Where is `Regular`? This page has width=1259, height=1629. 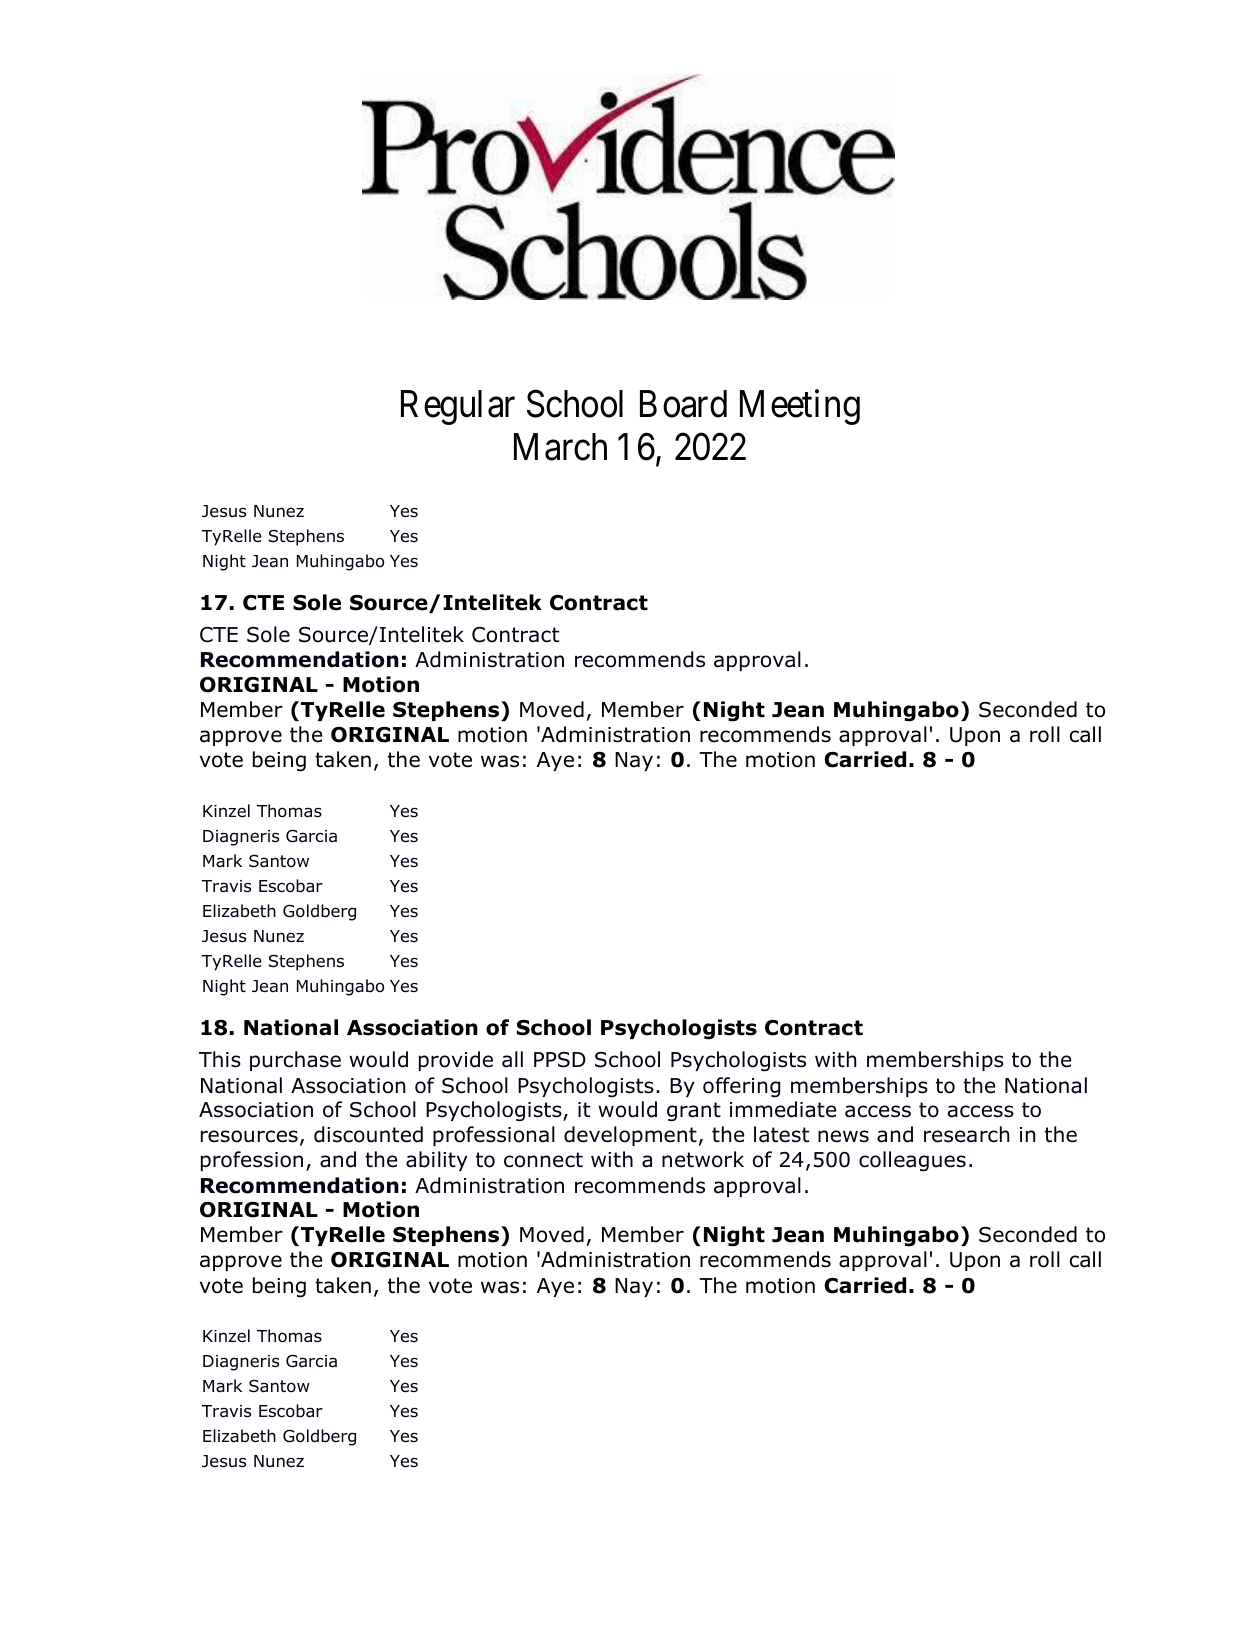
Regular is located at coordinates (458, 407).
